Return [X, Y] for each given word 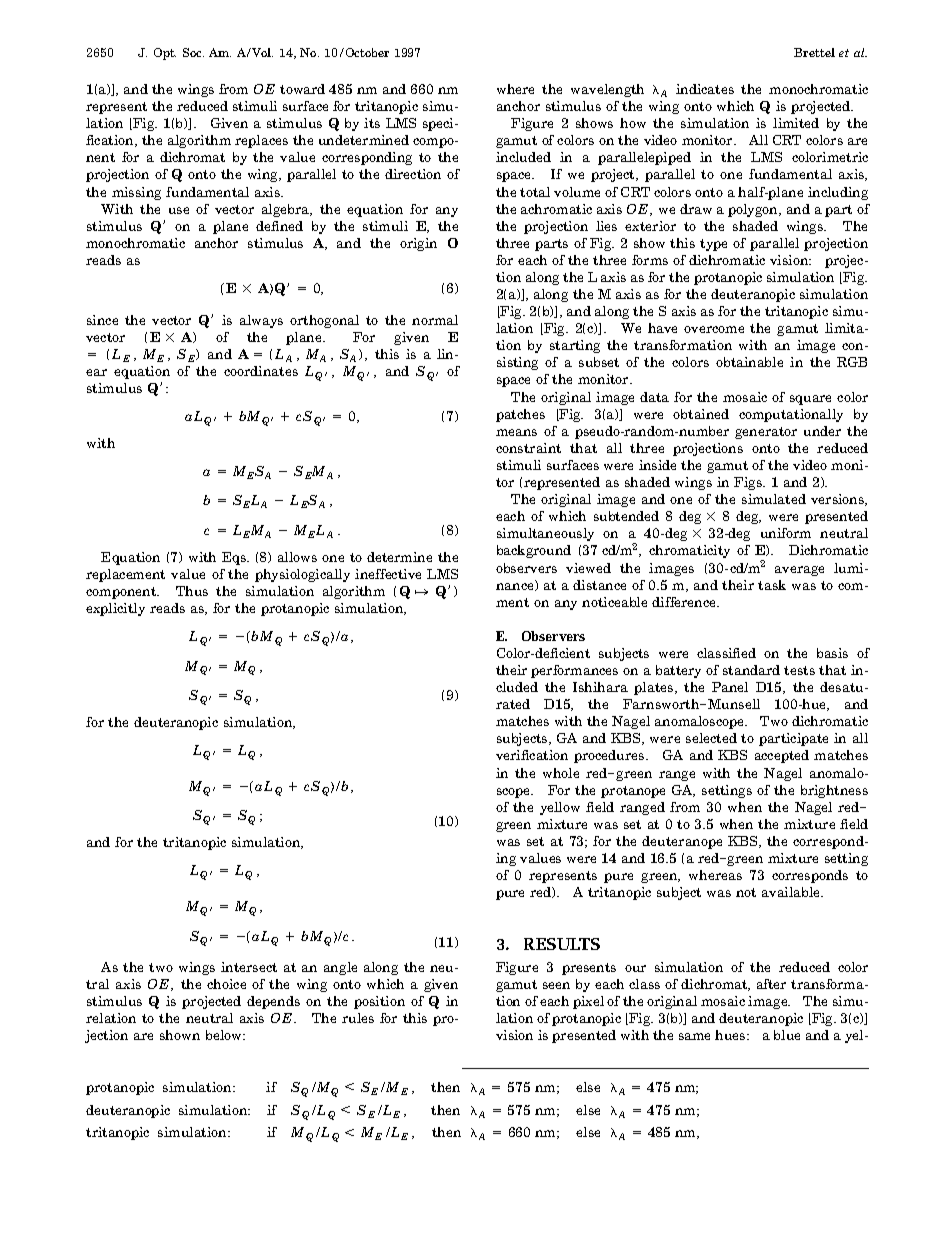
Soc [193, 52]
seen [556, 985]
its [372, 123]
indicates [705, 89]
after [771, 984]
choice [226, 984]
